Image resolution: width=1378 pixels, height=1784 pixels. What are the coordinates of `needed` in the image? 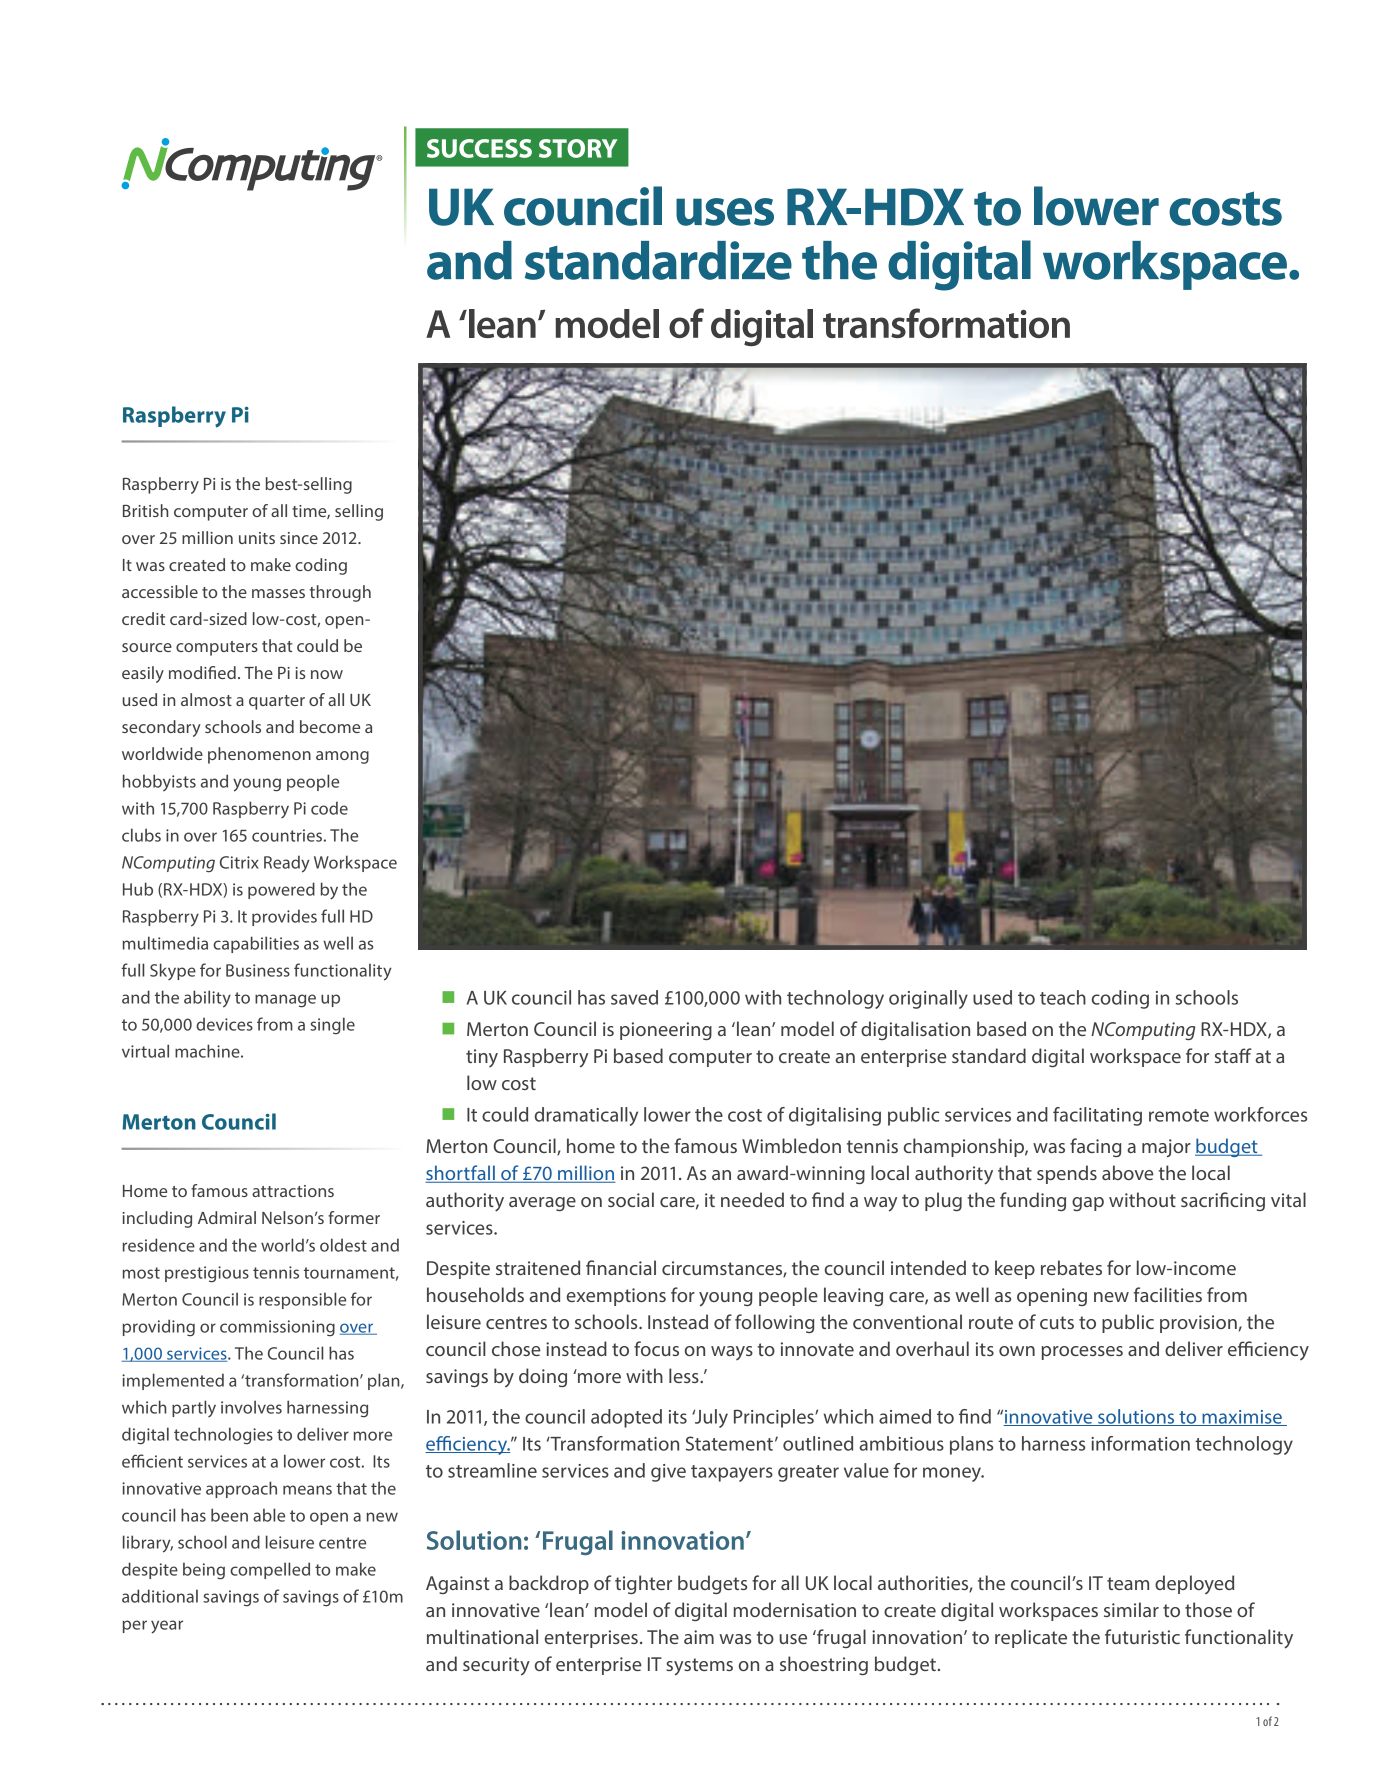 It's located at (752, 1199).
